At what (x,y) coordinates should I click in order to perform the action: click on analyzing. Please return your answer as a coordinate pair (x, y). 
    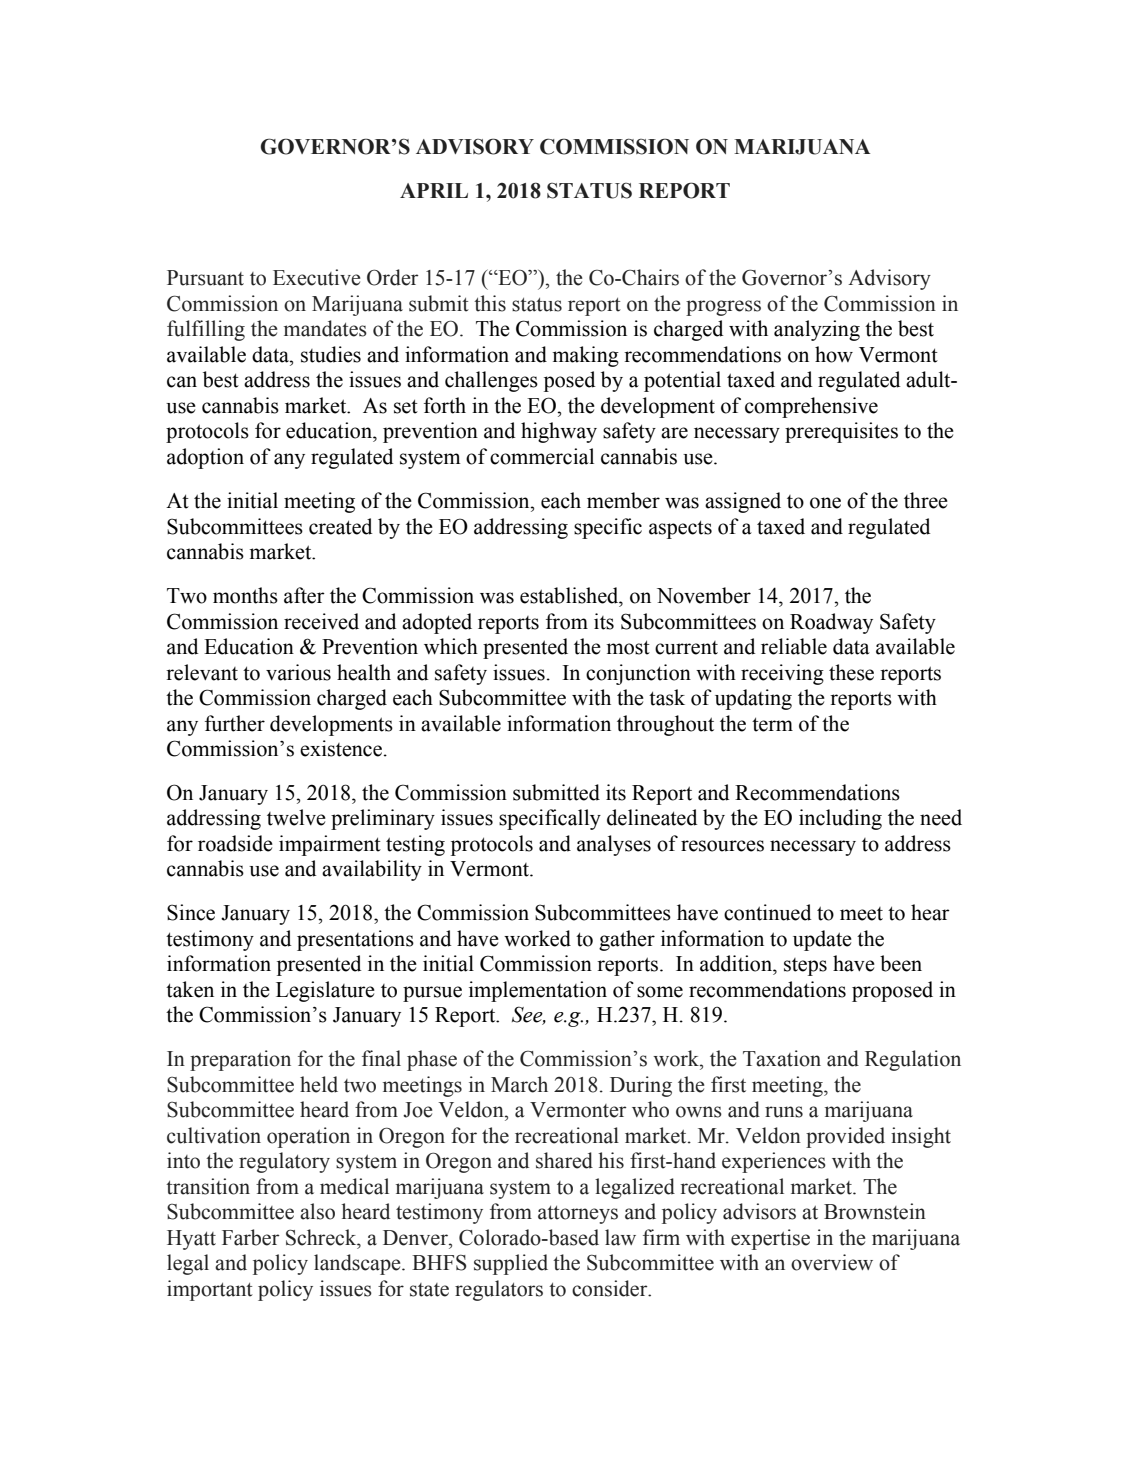
    Looking at the image, I should click on (817, 330).
